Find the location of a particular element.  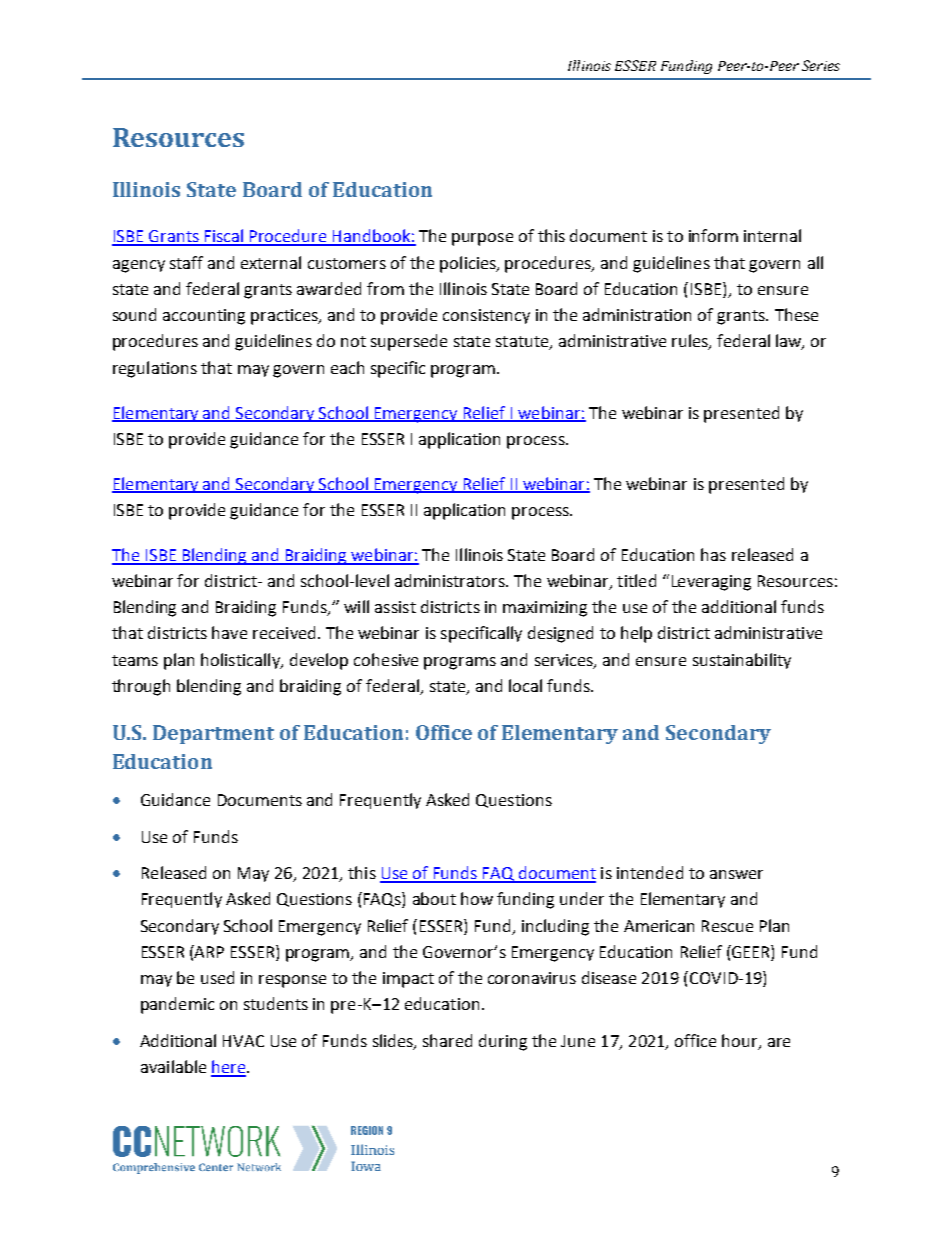

HVAC is located at coordinates (243, 1041).
